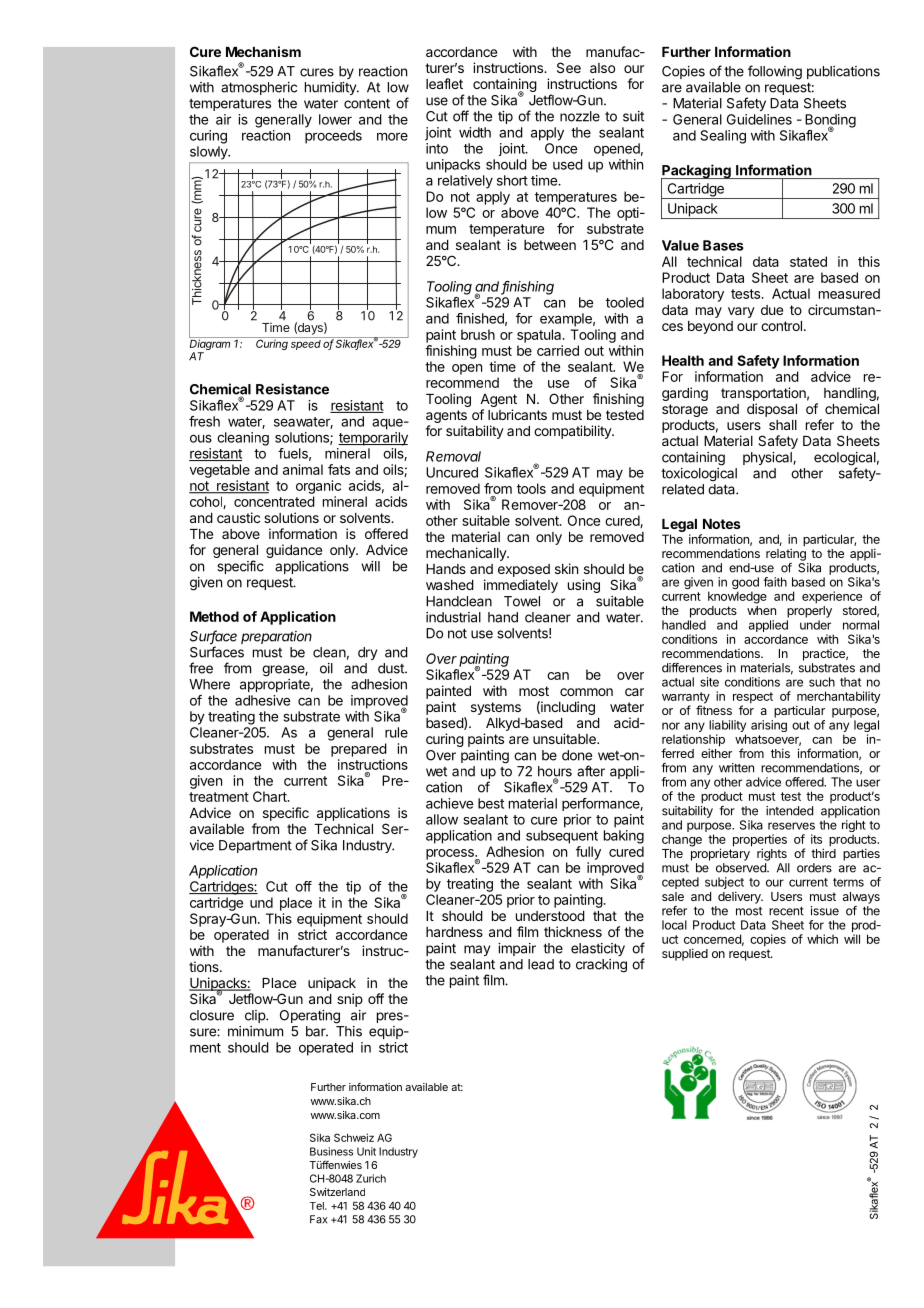  Describe the element at coordinates (569, 67) in the screenshot. I see `See` at that location.
